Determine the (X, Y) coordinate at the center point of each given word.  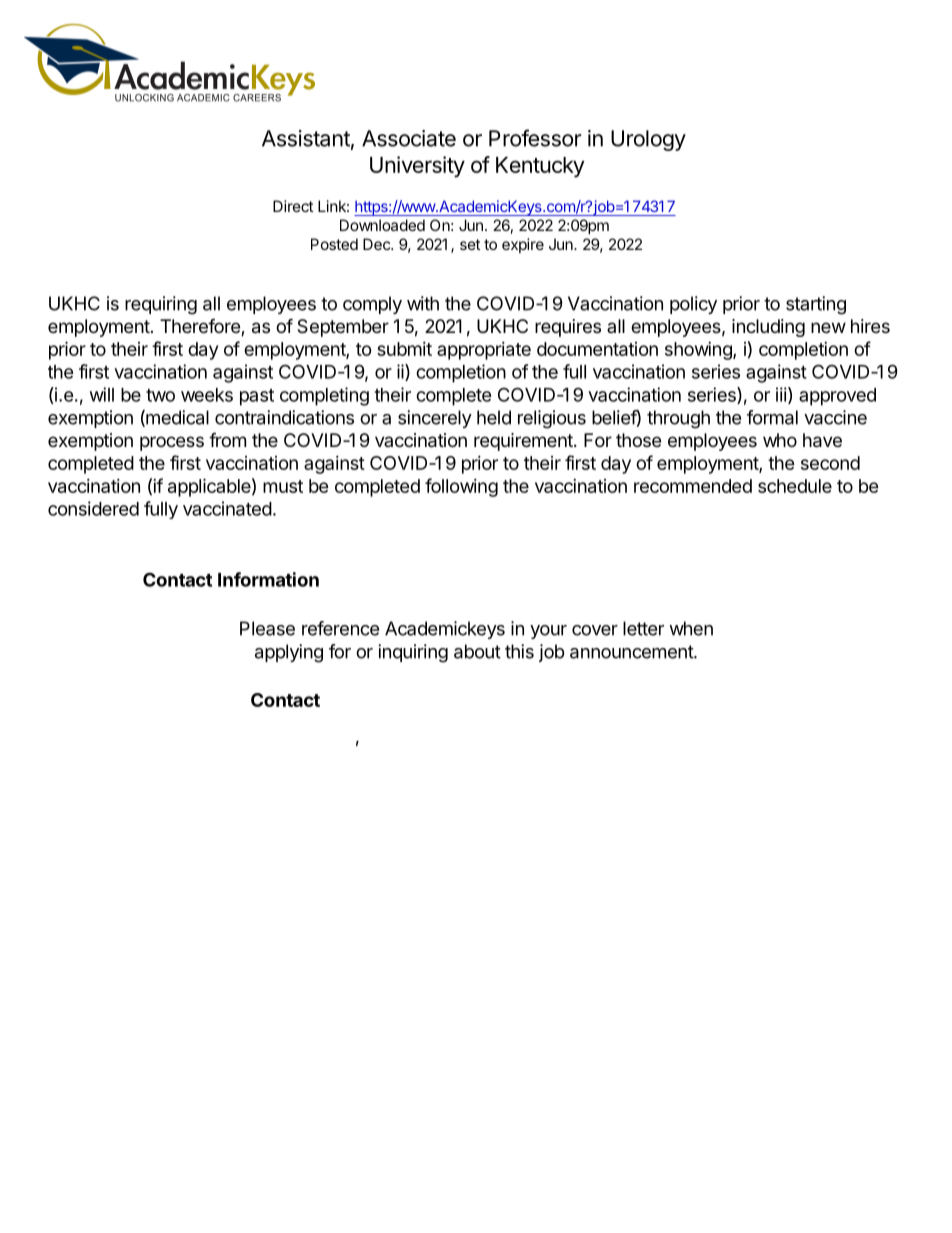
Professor (535, 138)
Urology (648, 140)
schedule (795, 486)
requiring (161, 305)
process (172, 443)
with (423, 303)
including (768, 328)
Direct (293, 206)
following (461, 487)
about (477, 651)
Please (267, 628)
